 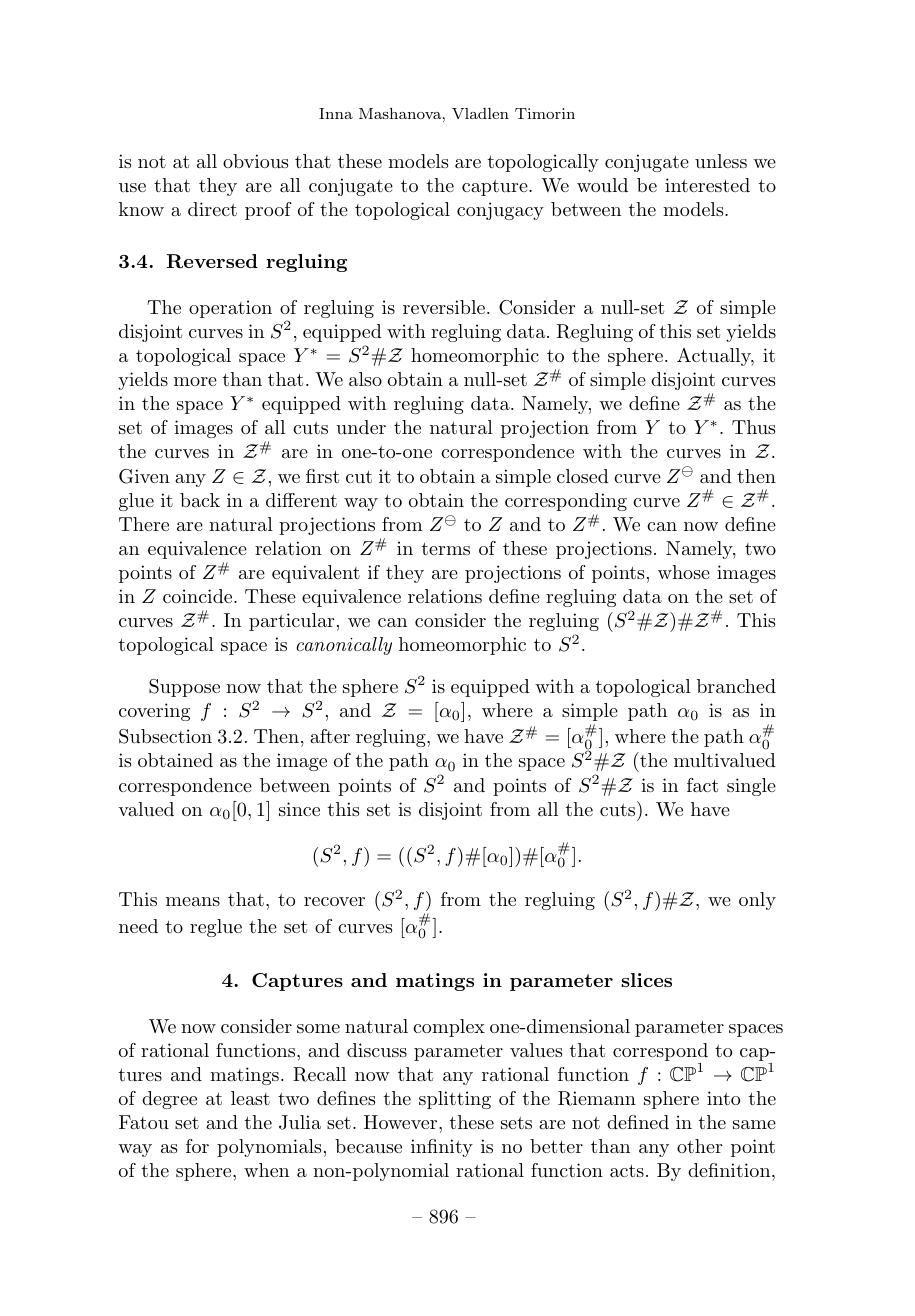 I want to click on conjugacy, so click(x=500, y=211).
